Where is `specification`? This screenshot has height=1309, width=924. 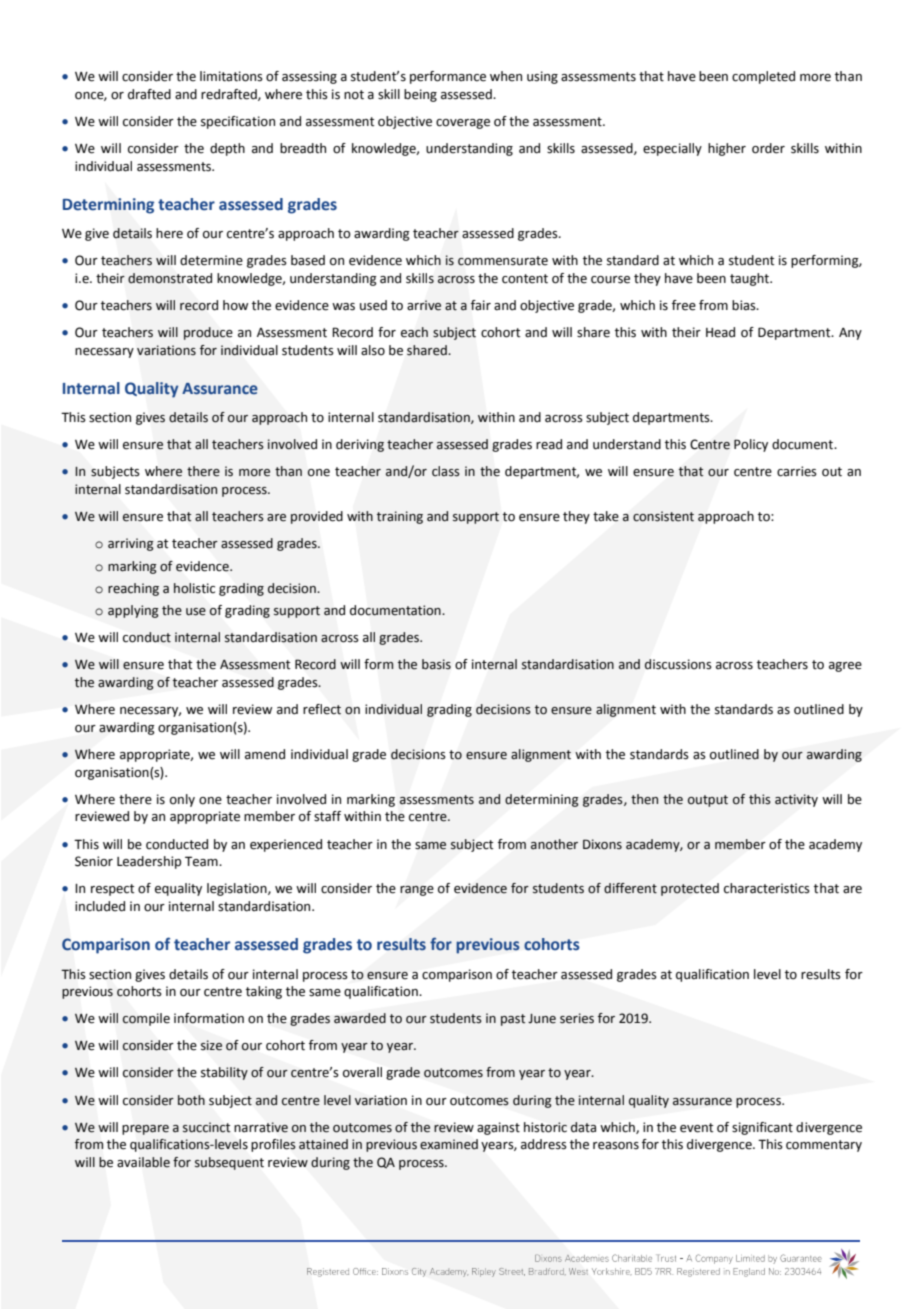 specification is located at coordinates (238, 122).
